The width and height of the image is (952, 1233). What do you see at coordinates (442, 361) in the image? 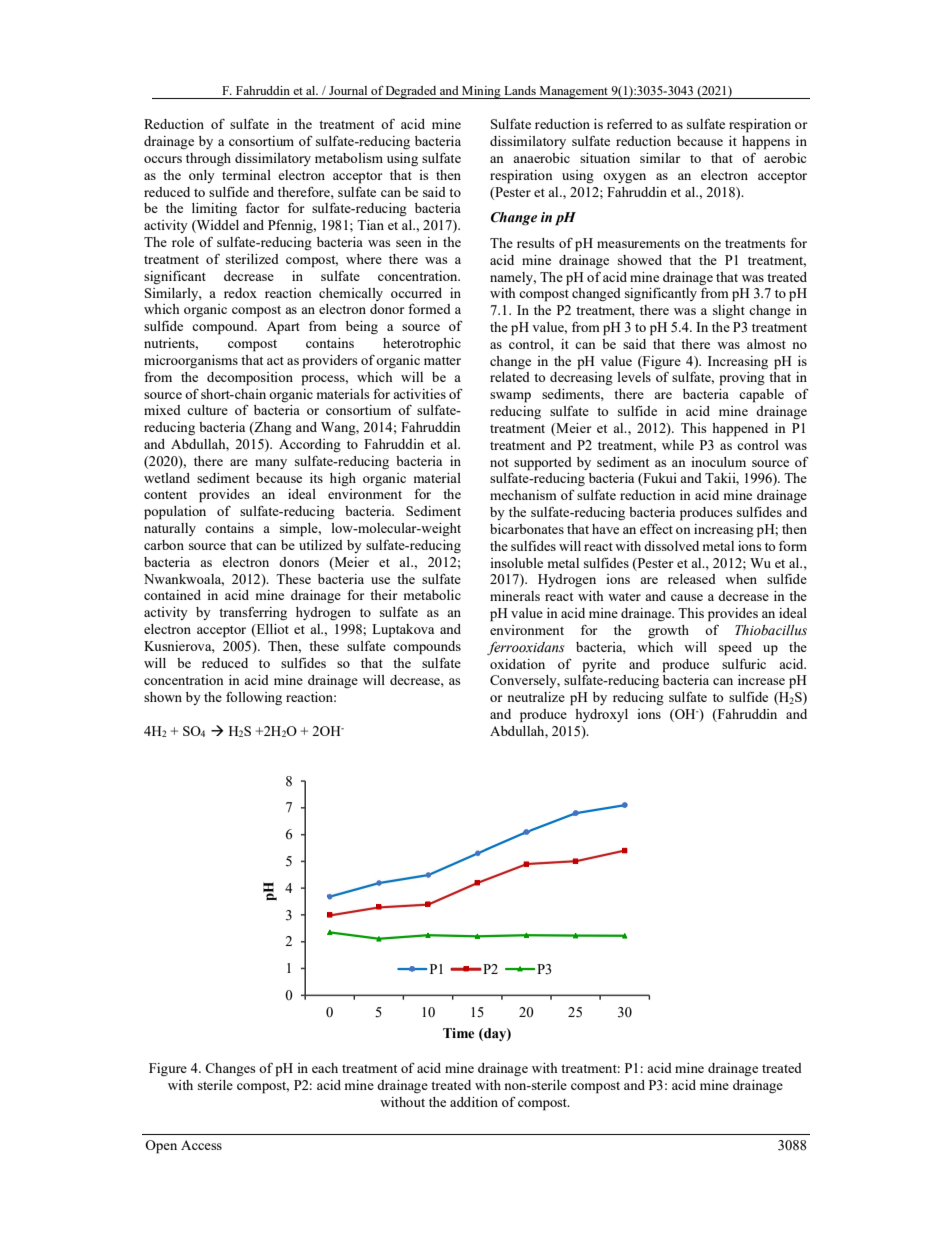
I see `matter` at bounding box center [442, 361].
